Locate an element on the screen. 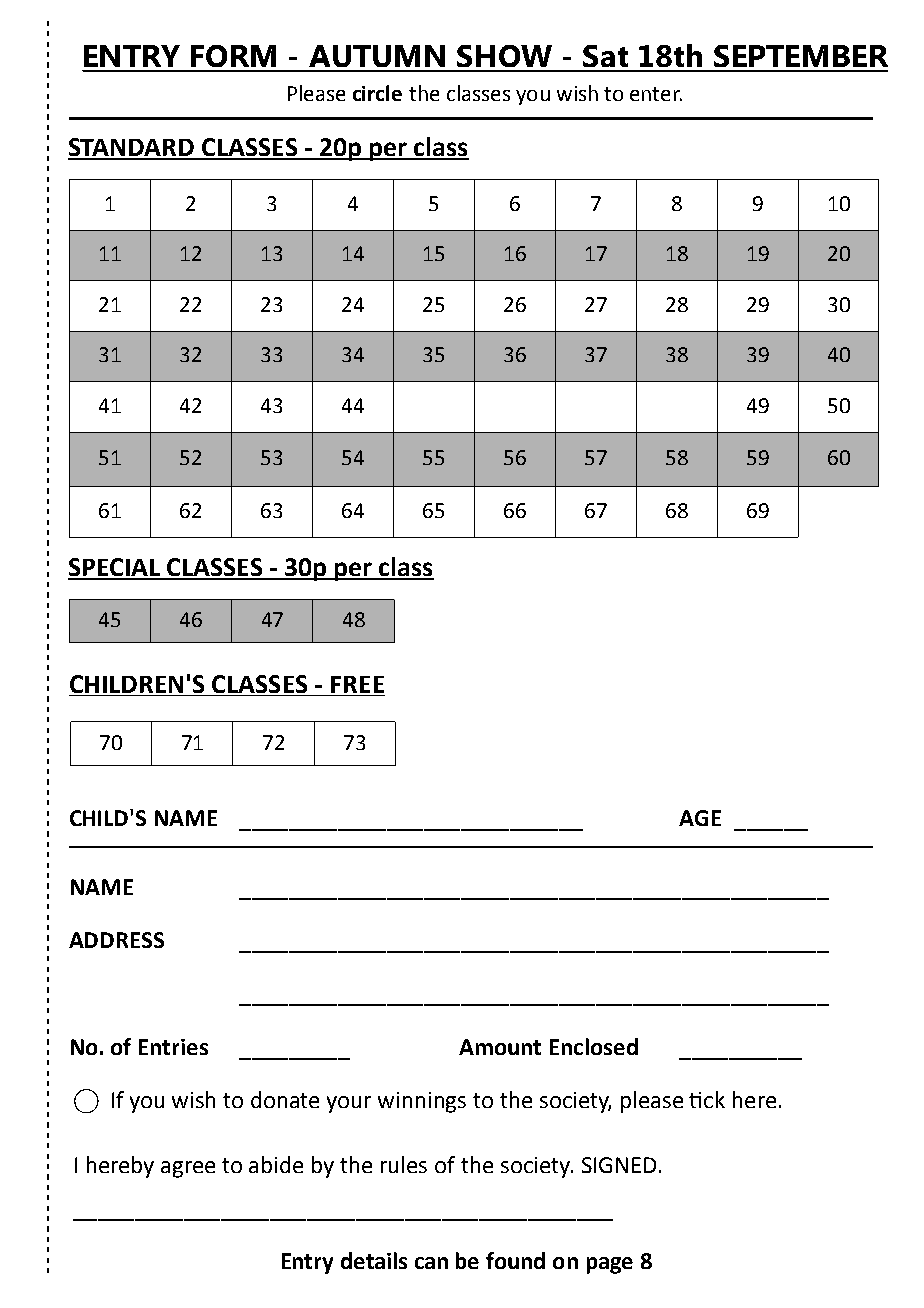 The image size is (924, 1308). can is located at coordinates (431, 1263).
